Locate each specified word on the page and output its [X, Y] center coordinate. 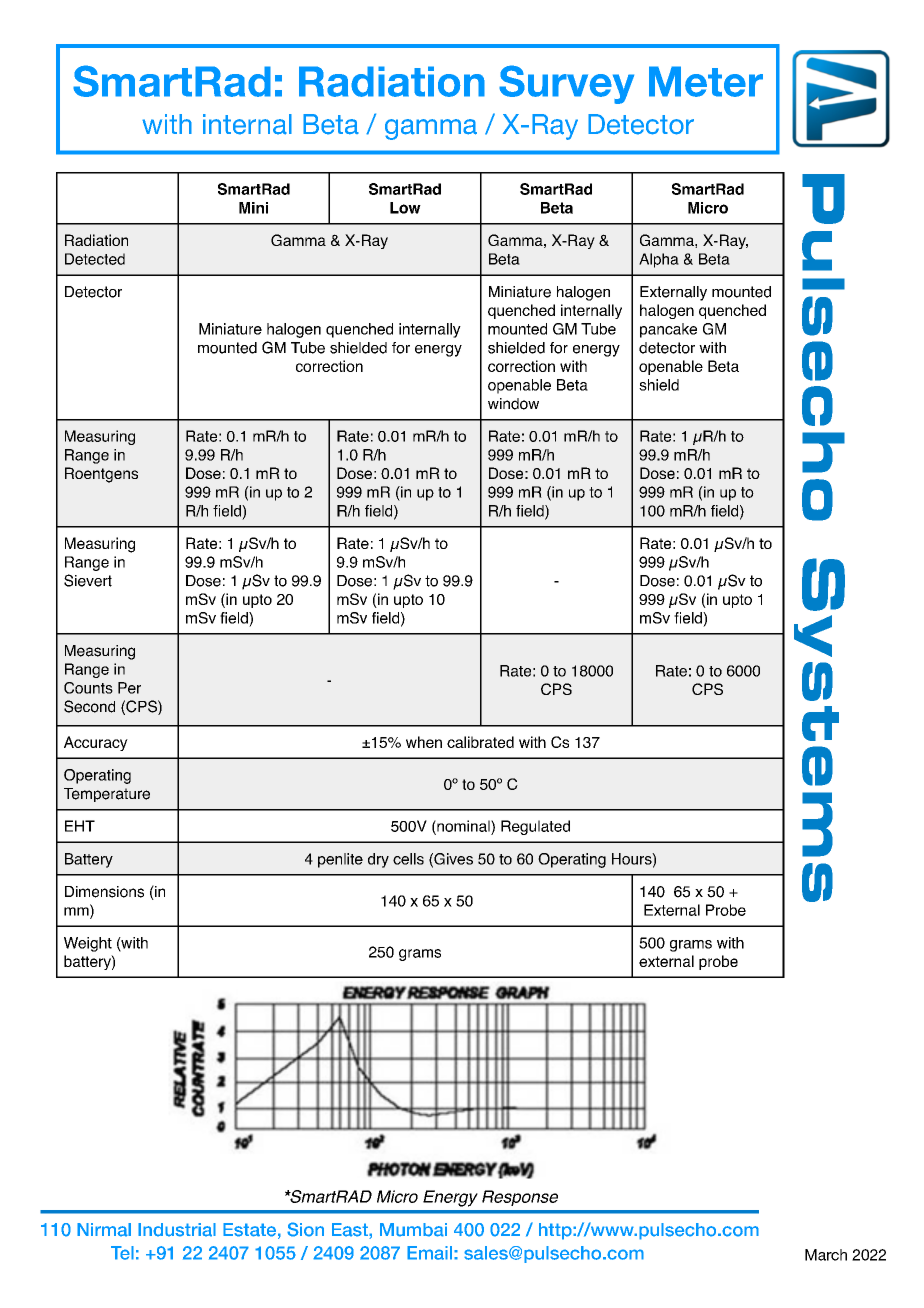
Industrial [177, 1230]
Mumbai [413, 1230]
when [424, 742]
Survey [566, 84]
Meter [706, 81]
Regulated [535, 827]
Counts [88, 688]
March [826, 1255]
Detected [95, 259]
